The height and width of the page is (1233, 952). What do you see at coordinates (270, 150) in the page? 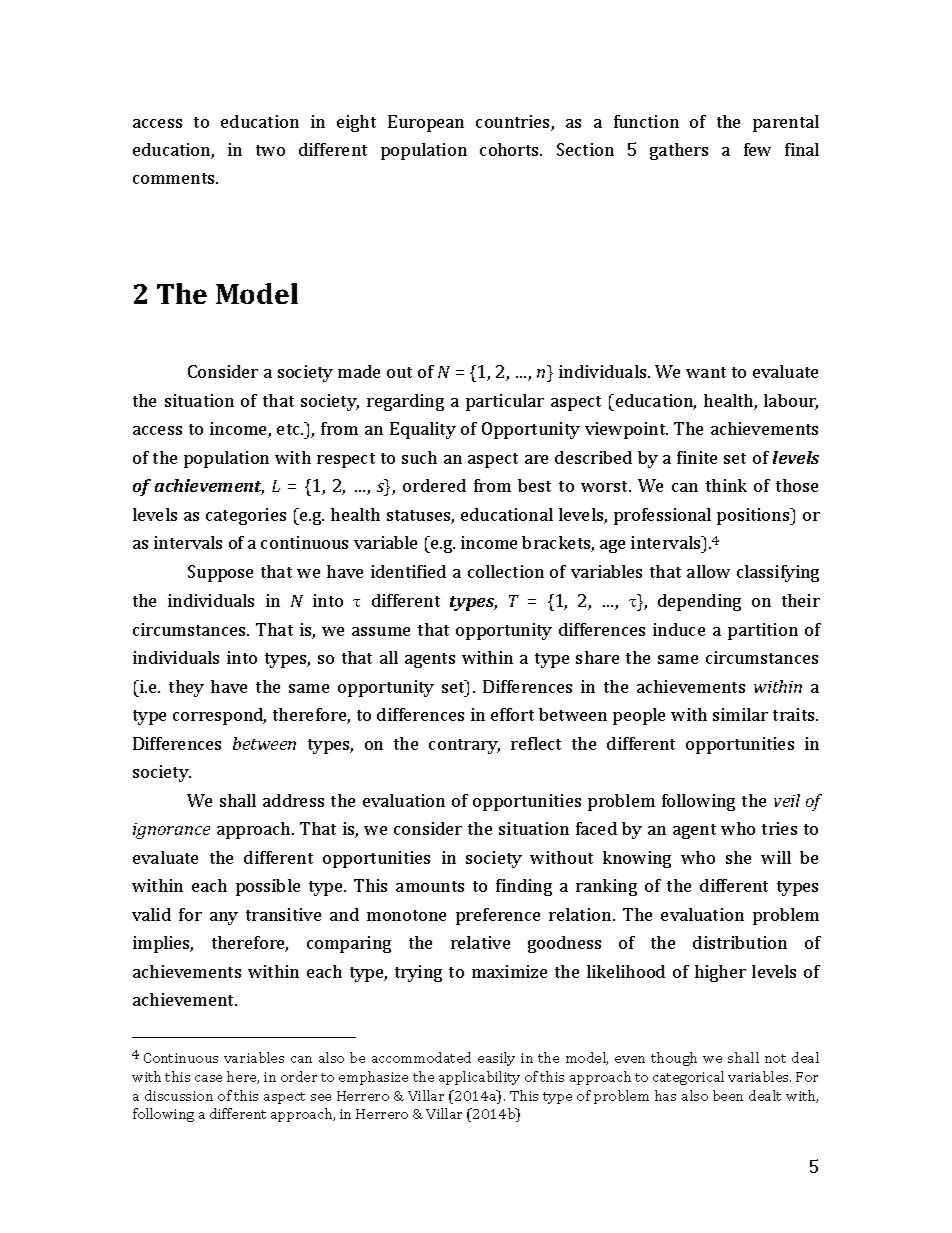
I see `two` at bounding box center [270, 150].
